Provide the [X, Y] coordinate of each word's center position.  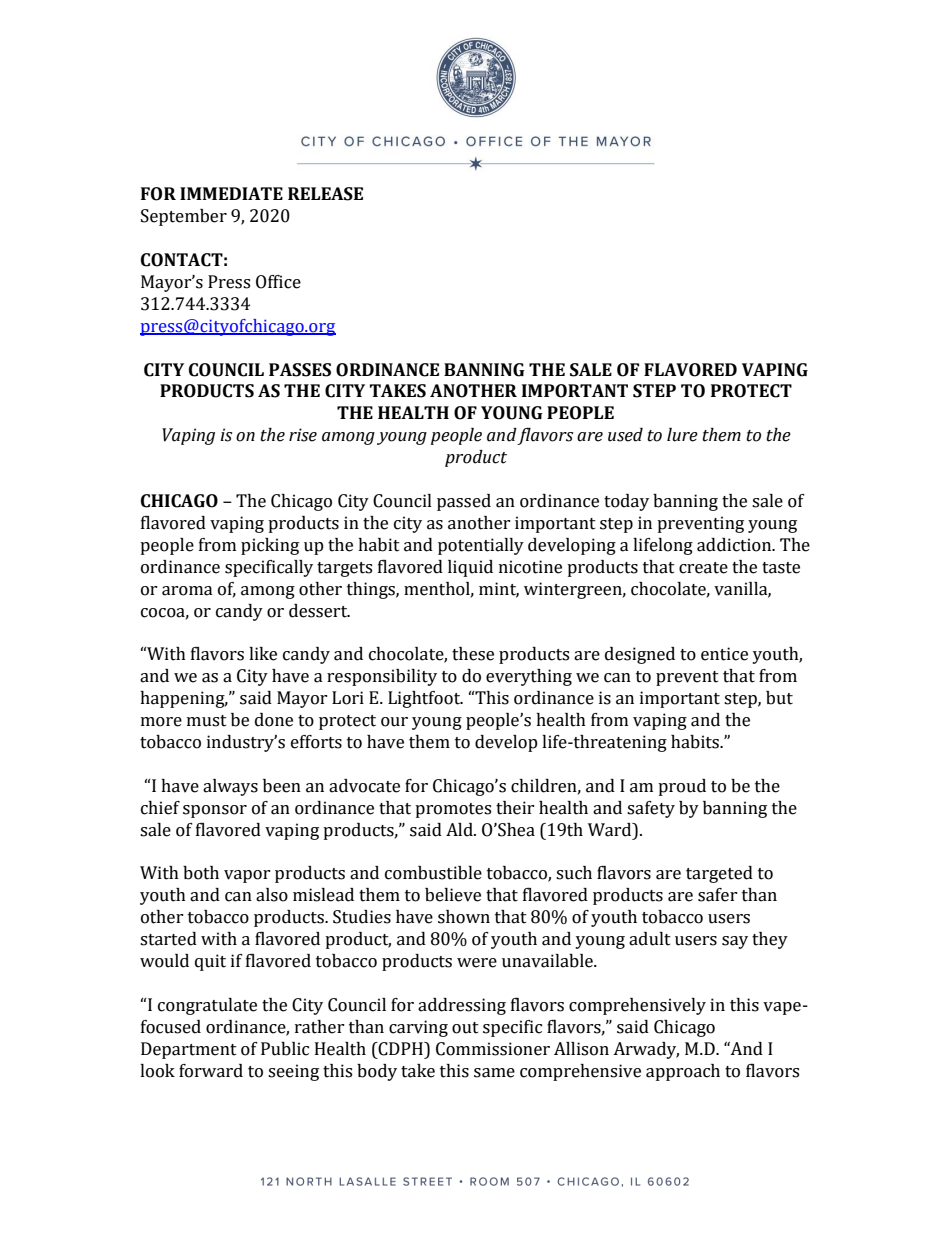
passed [464, 502]
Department [189, 1050]
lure [682, 435]
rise [303, 435]
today [626, 502]
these [473, 654]
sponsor [215, 811]
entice [724, 654]
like [263, 654]
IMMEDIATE [231, 193]
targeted [719, 874]
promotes [453, 810]
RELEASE [325, 194]
